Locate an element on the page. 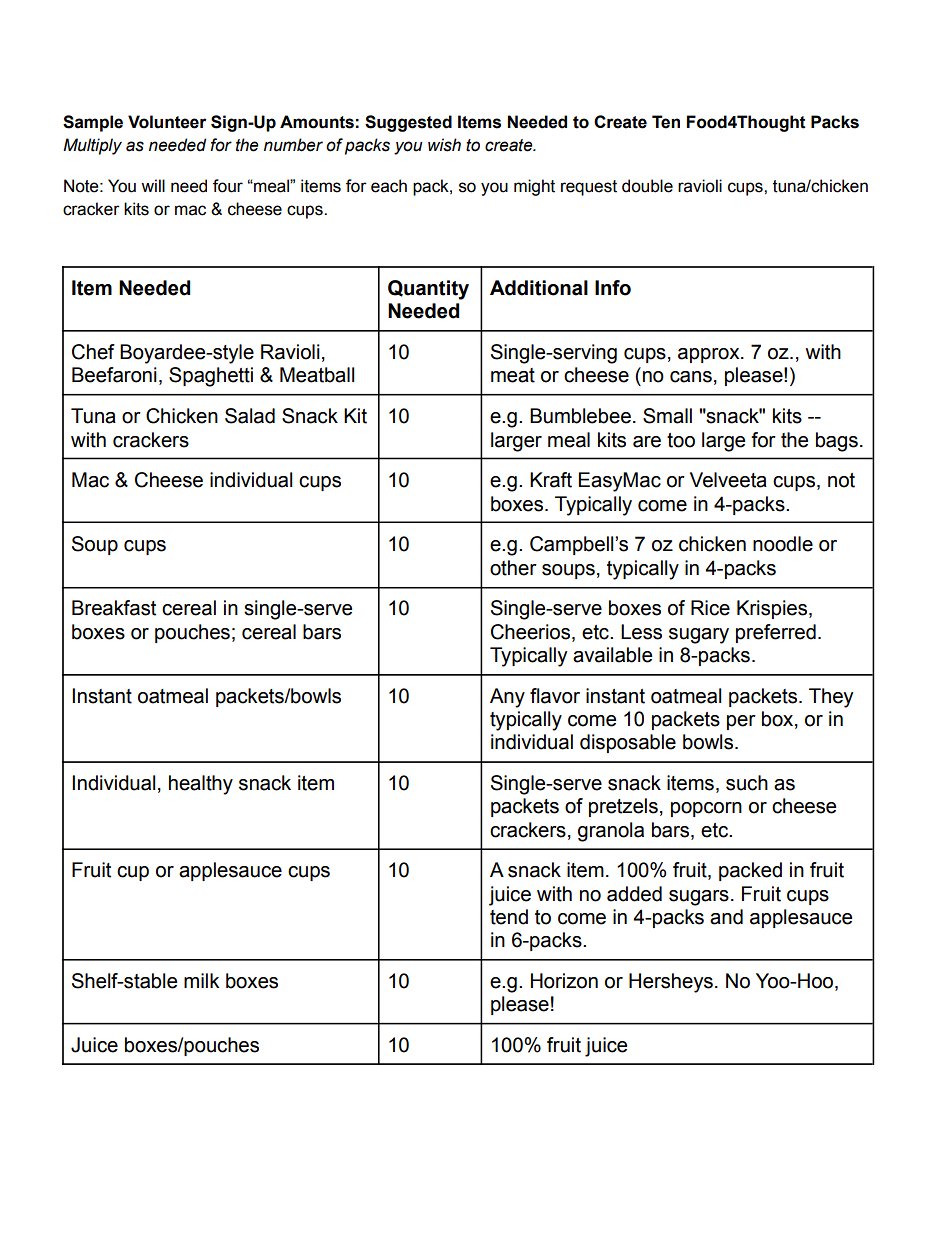 This page has width=952, height=1233. Breakfast is located at coordinates (114, 608).
